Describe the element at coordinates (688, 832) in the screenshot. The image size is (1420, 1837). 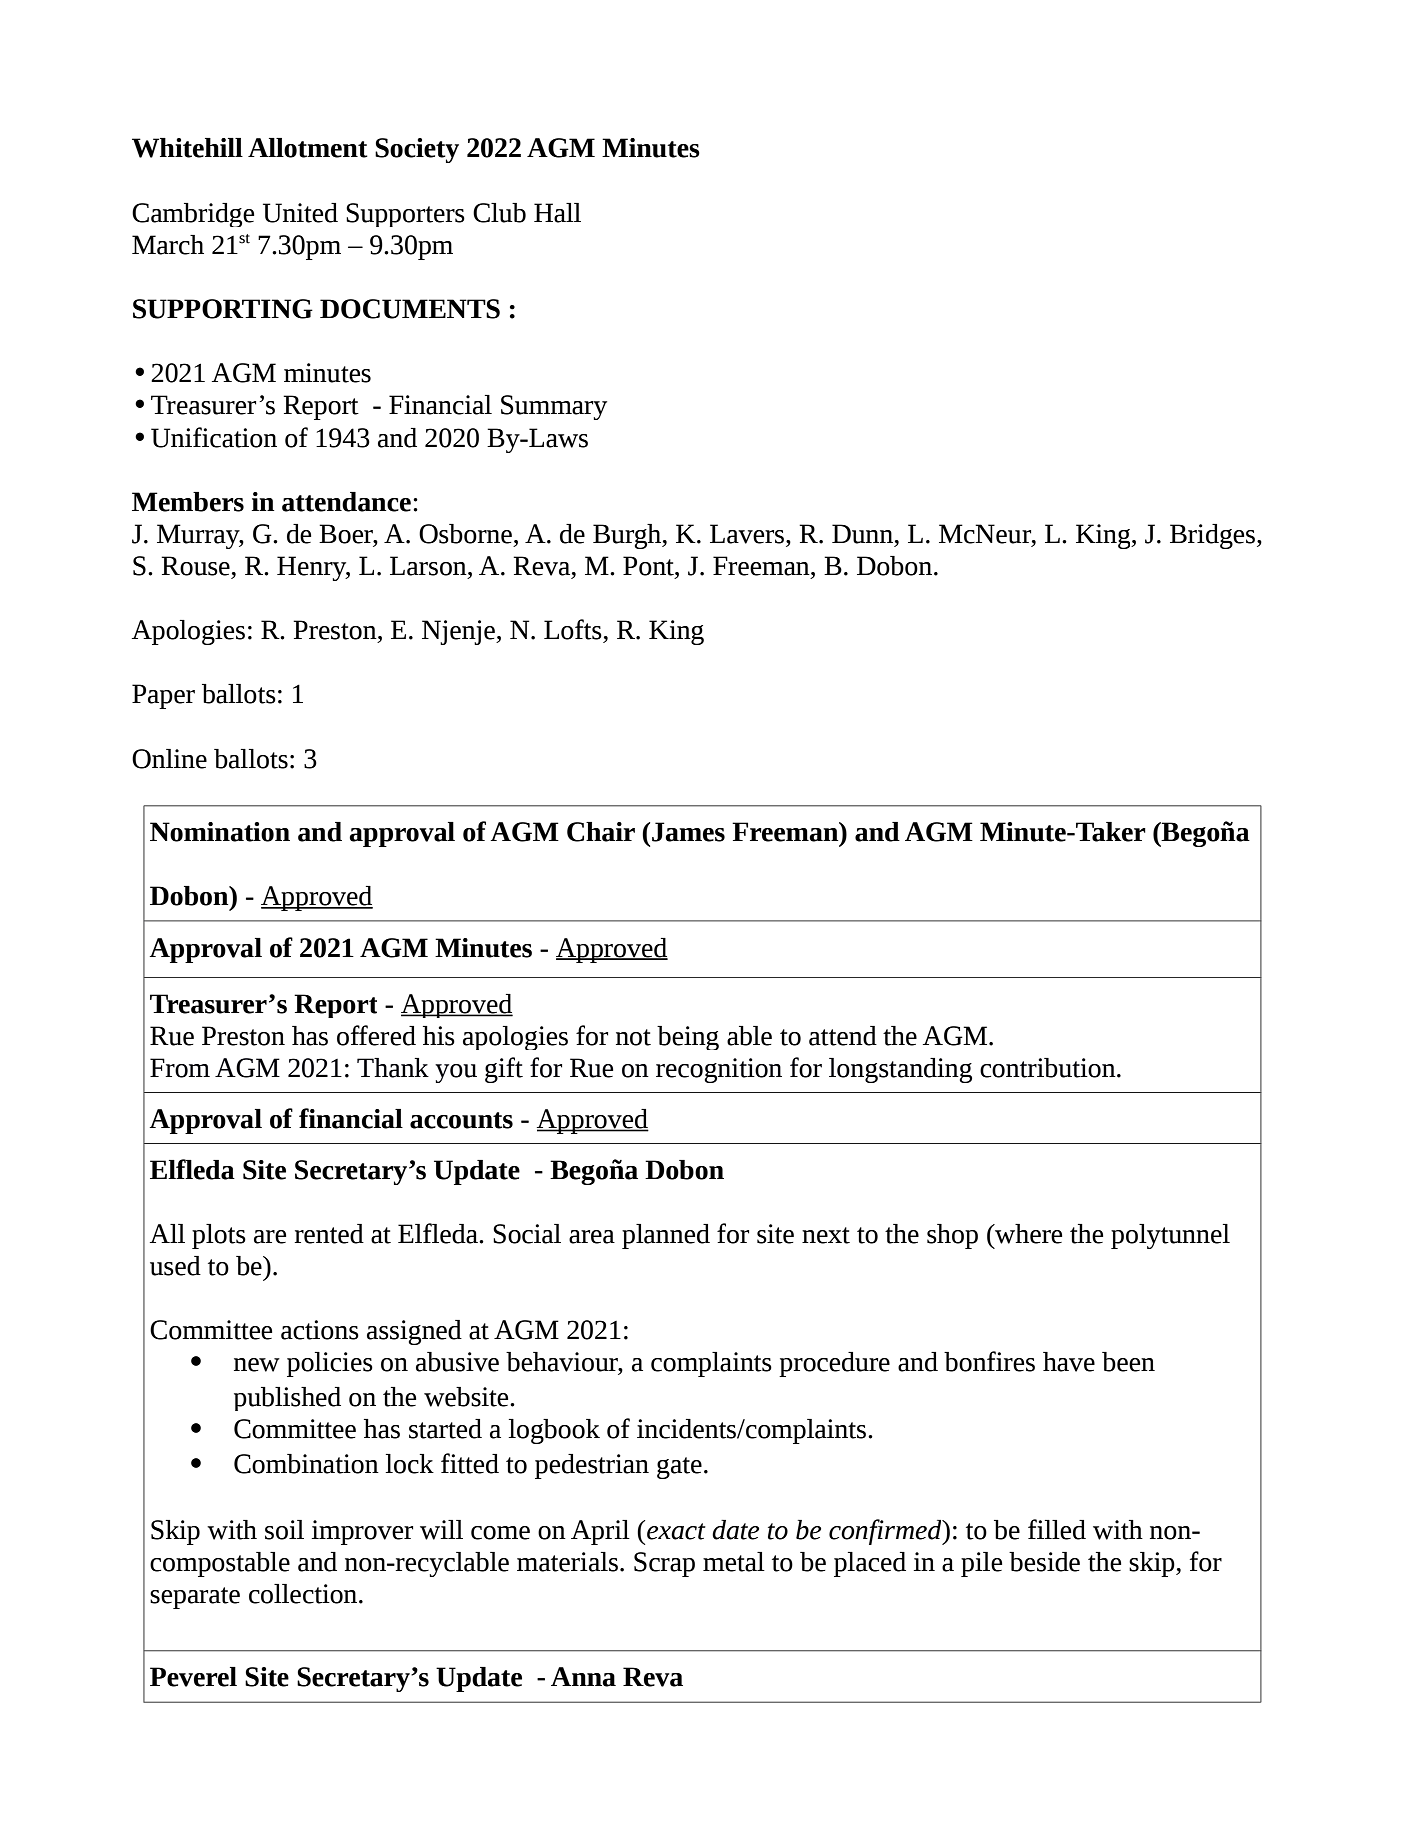
I see `James` at that location.
